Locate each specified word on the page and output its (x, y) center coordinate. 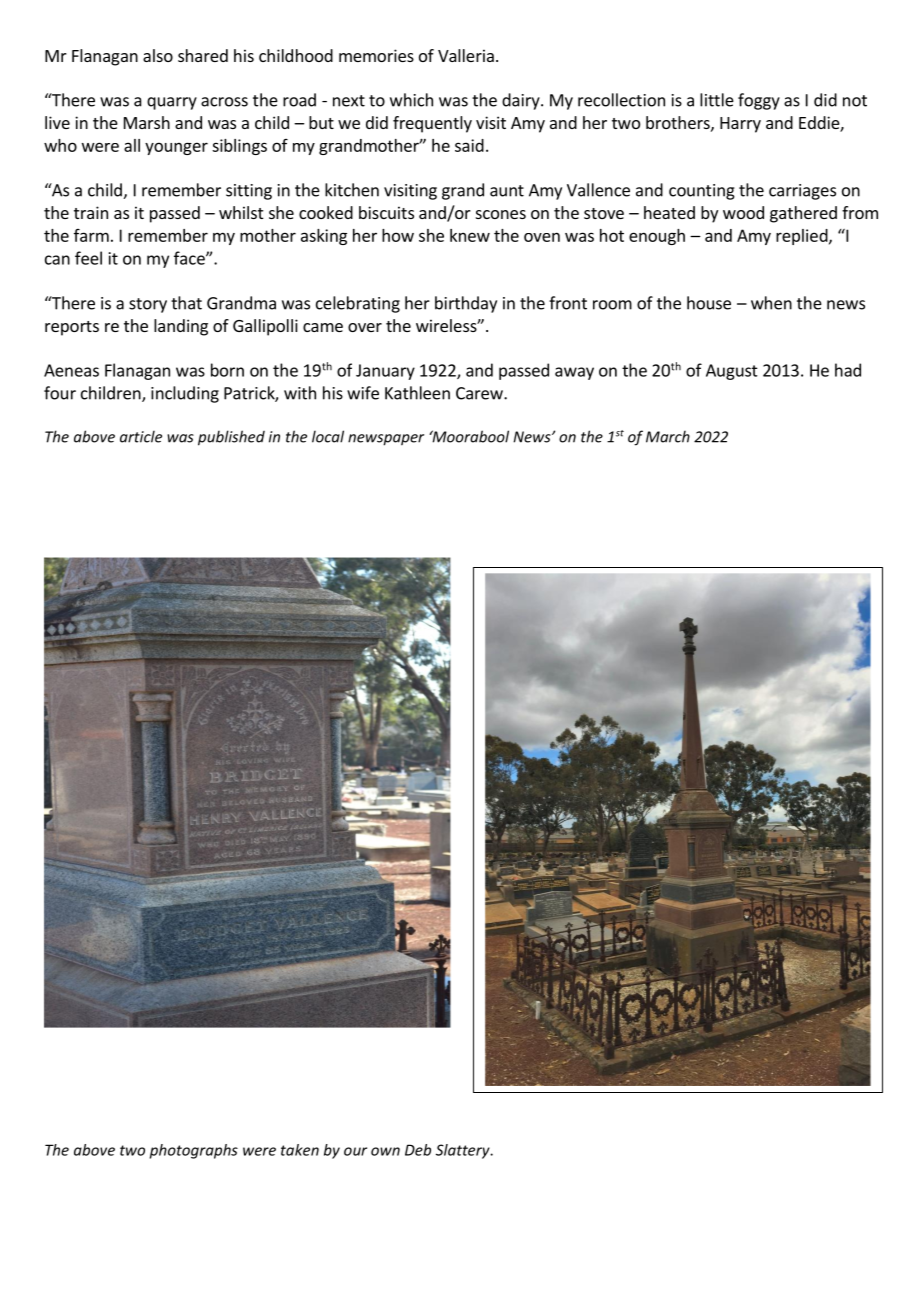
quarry (172, 103)
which (411, 100)
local (328, 436)
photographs (194, 1151)
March (668, 436)
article (141, 436)
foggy (759, 101)
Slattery (464, 1151)
